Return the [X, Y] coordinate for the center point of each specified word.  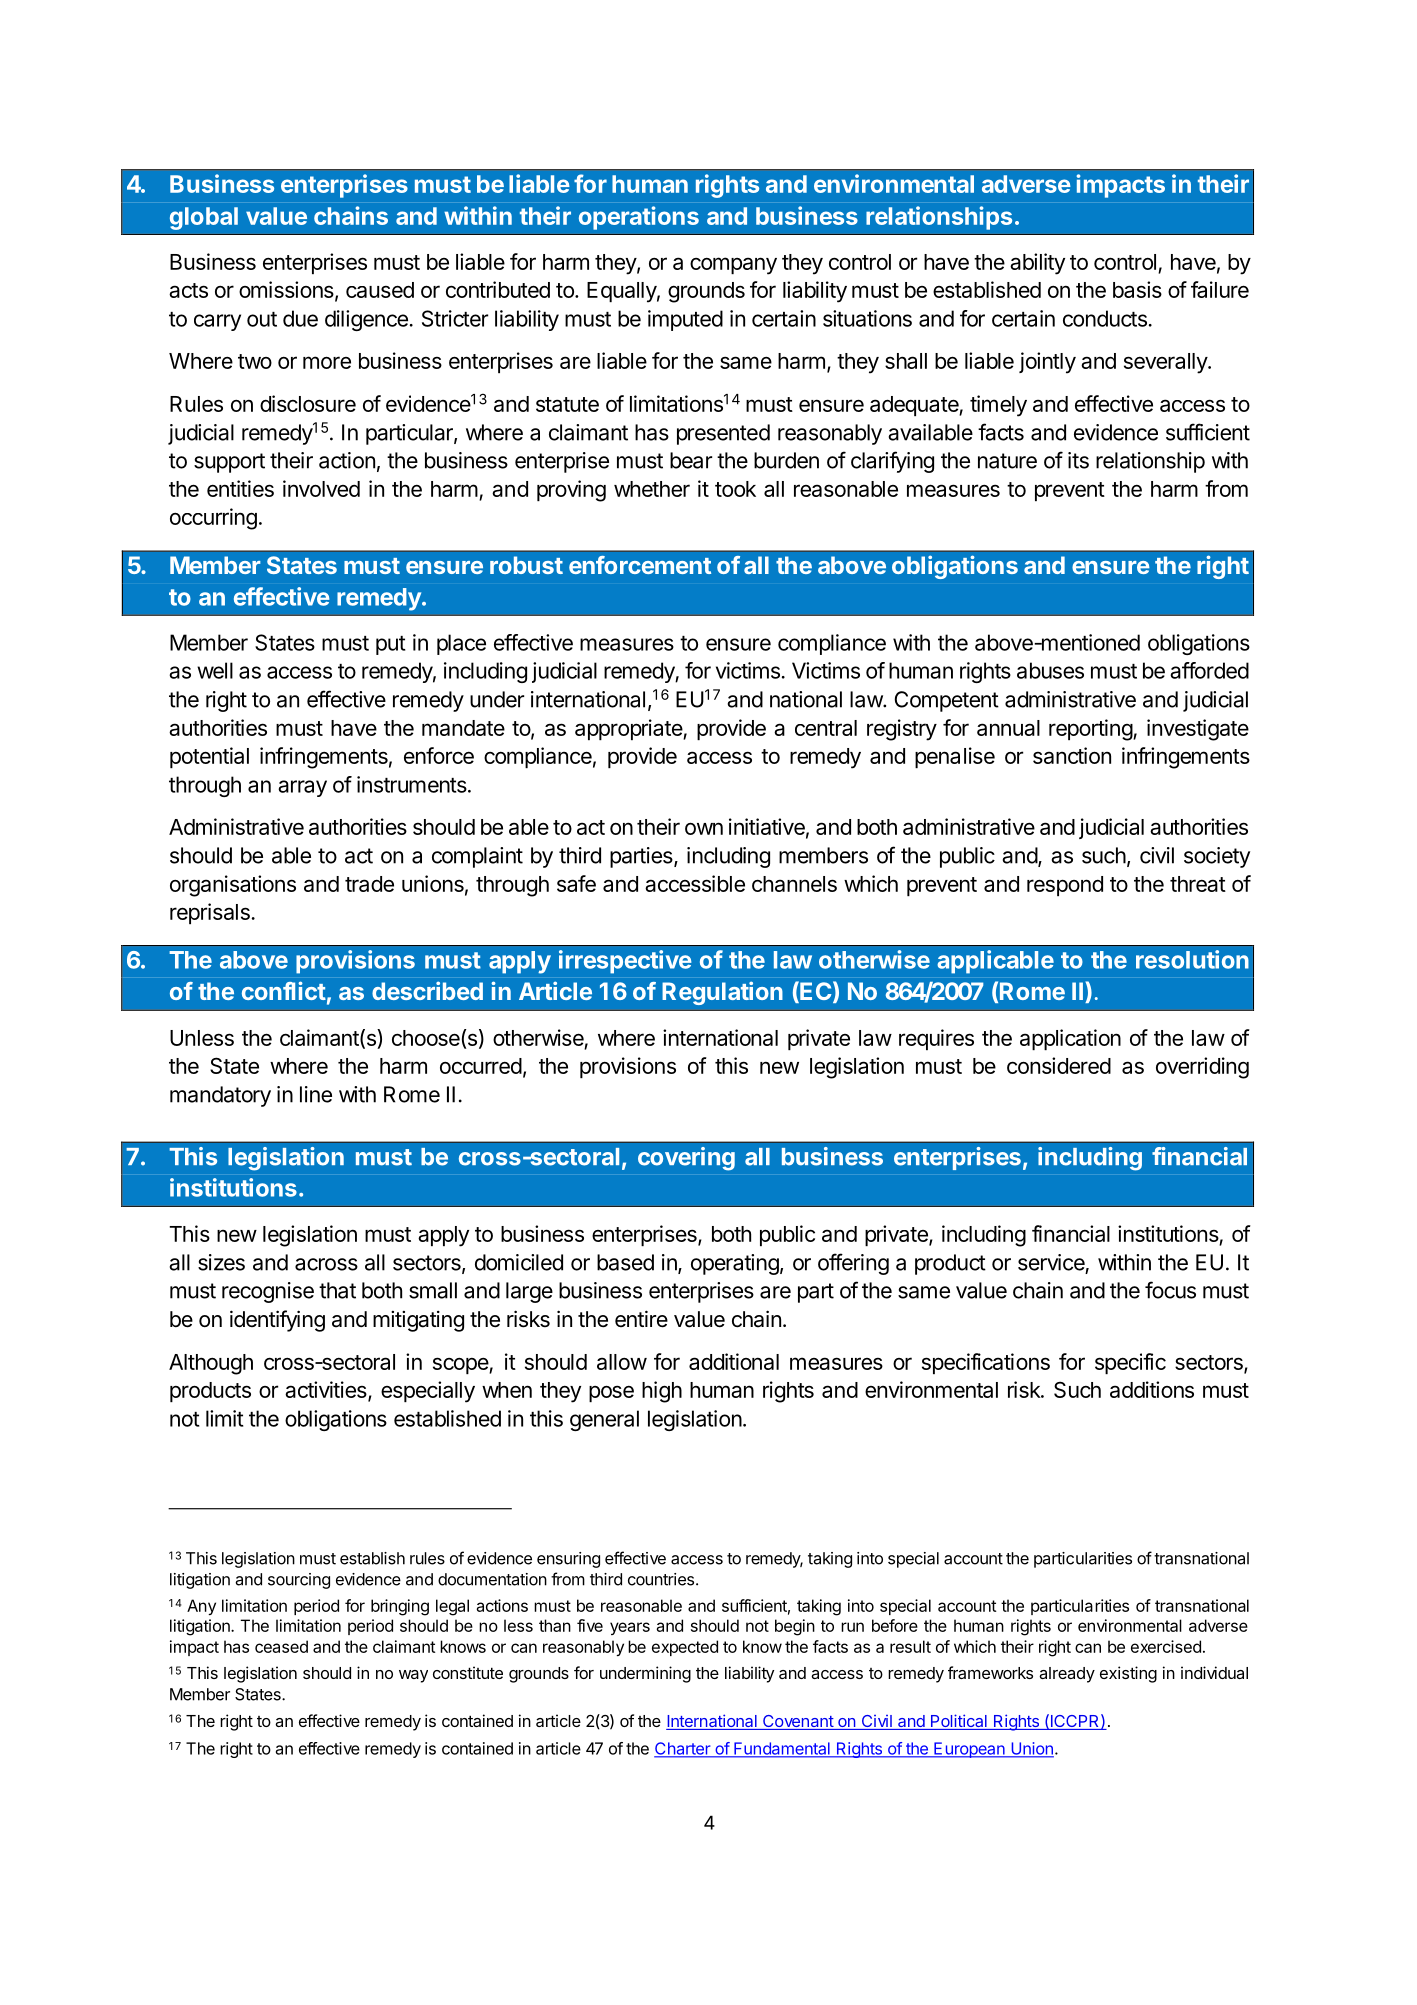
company [733, 266]
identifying [277, 1321]
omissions [286, 289]
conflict [284, 990]
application [1070, 1039]
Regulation [722, 993]
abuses [1050, 670]
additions [1152, 1389]
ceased [281, 1646]
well [215, 670]
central [826, 728]
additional [734, 1361]
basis [1137, 289]
